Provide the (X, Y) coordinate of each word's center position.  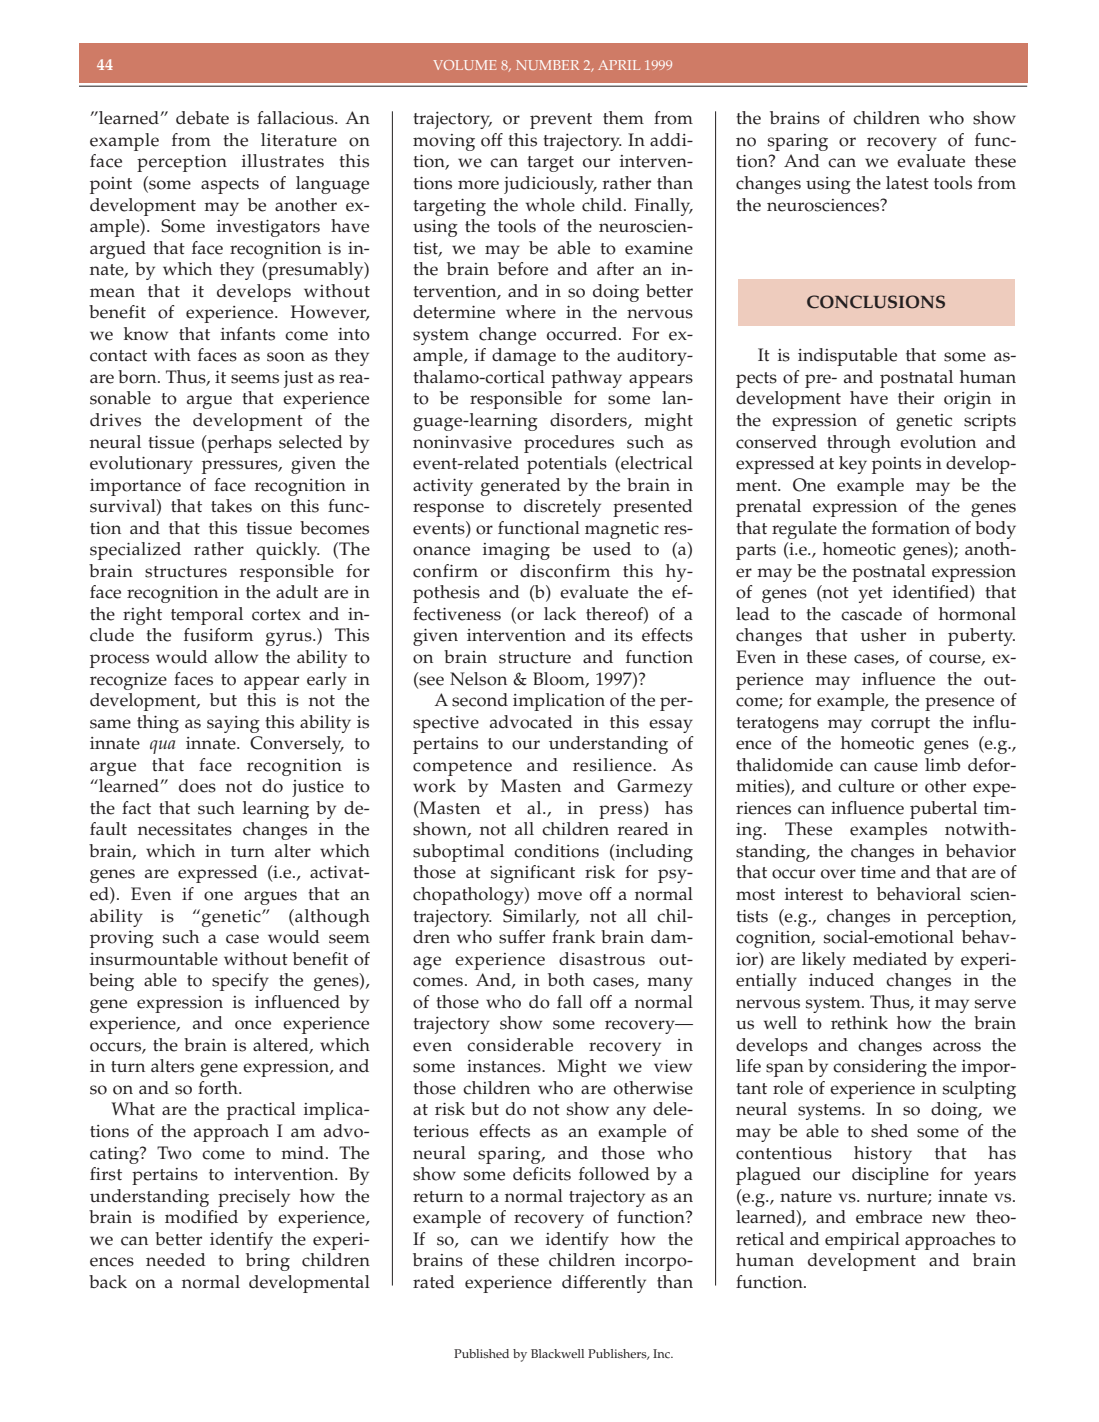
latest (907, 183)
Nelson (478, 679)
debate (202, 118)
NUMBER (547, 65)
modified (201, 1217)
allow (236, 657)
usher (883, 635)
